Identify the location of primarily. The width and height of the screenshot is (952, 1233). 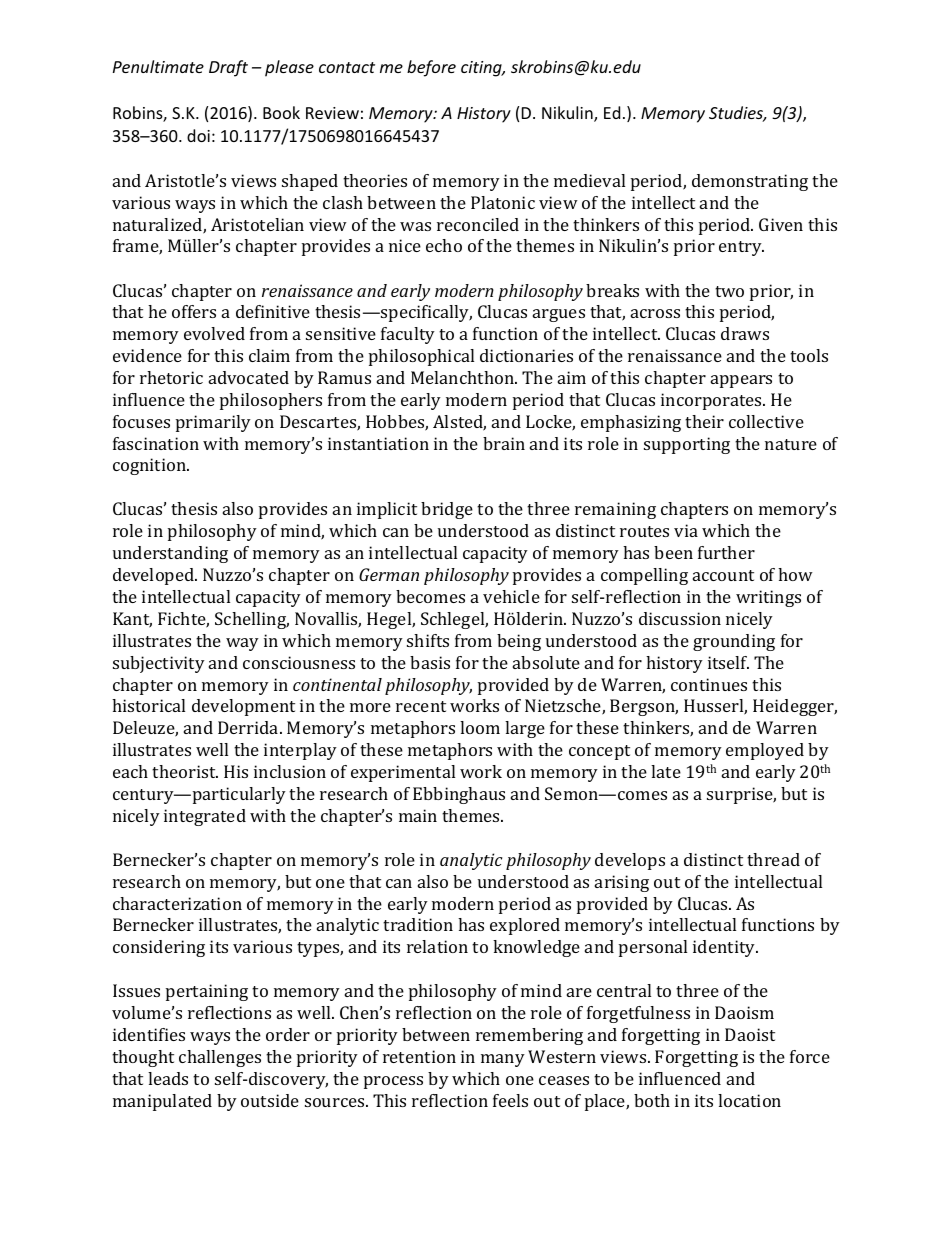
(213, 423).
